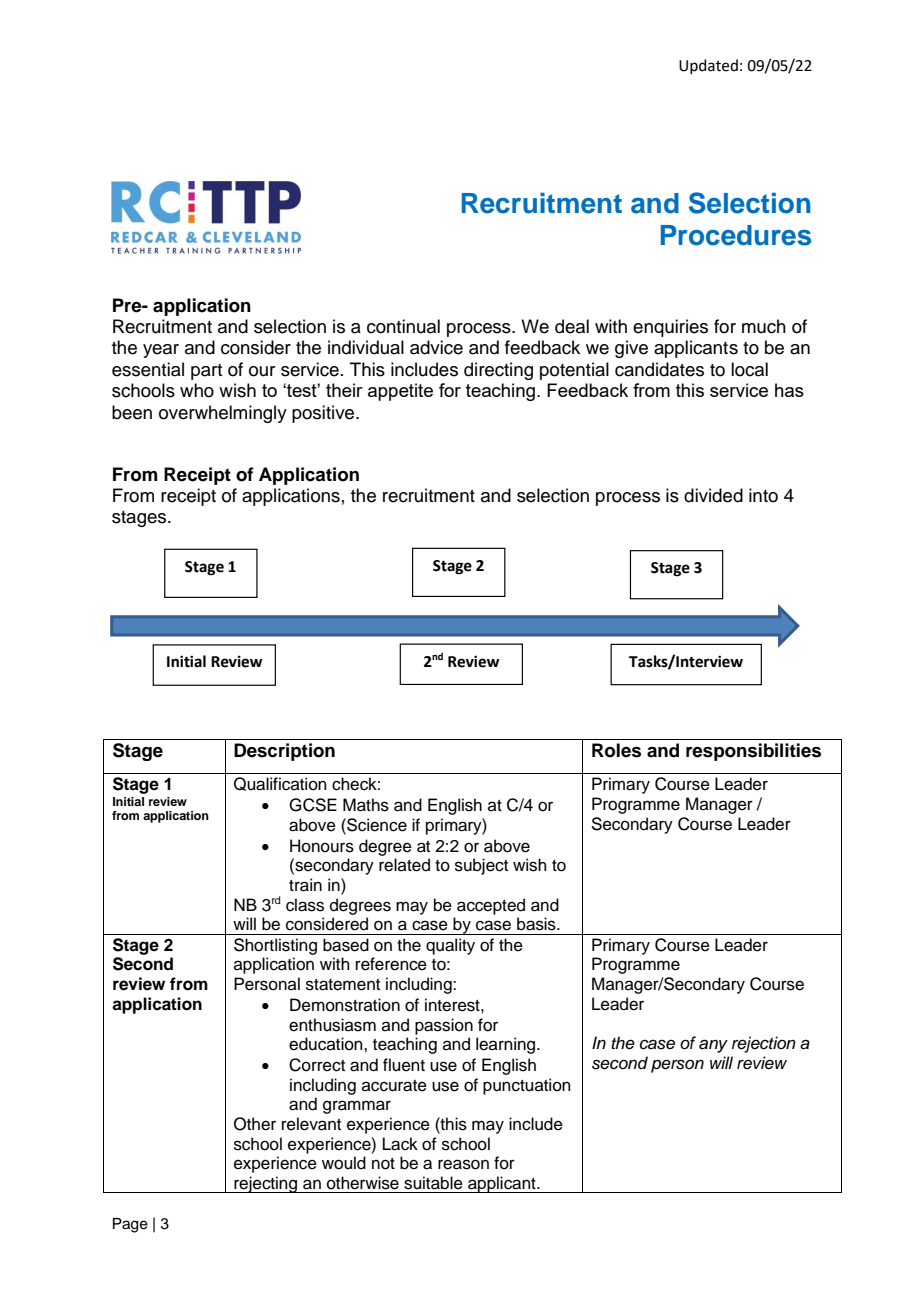 Image resolution: width=924 pixels, height=1308 pixels. Describe the element at coordinates (206, 372) in the screenshot. I see `part` at that location.
